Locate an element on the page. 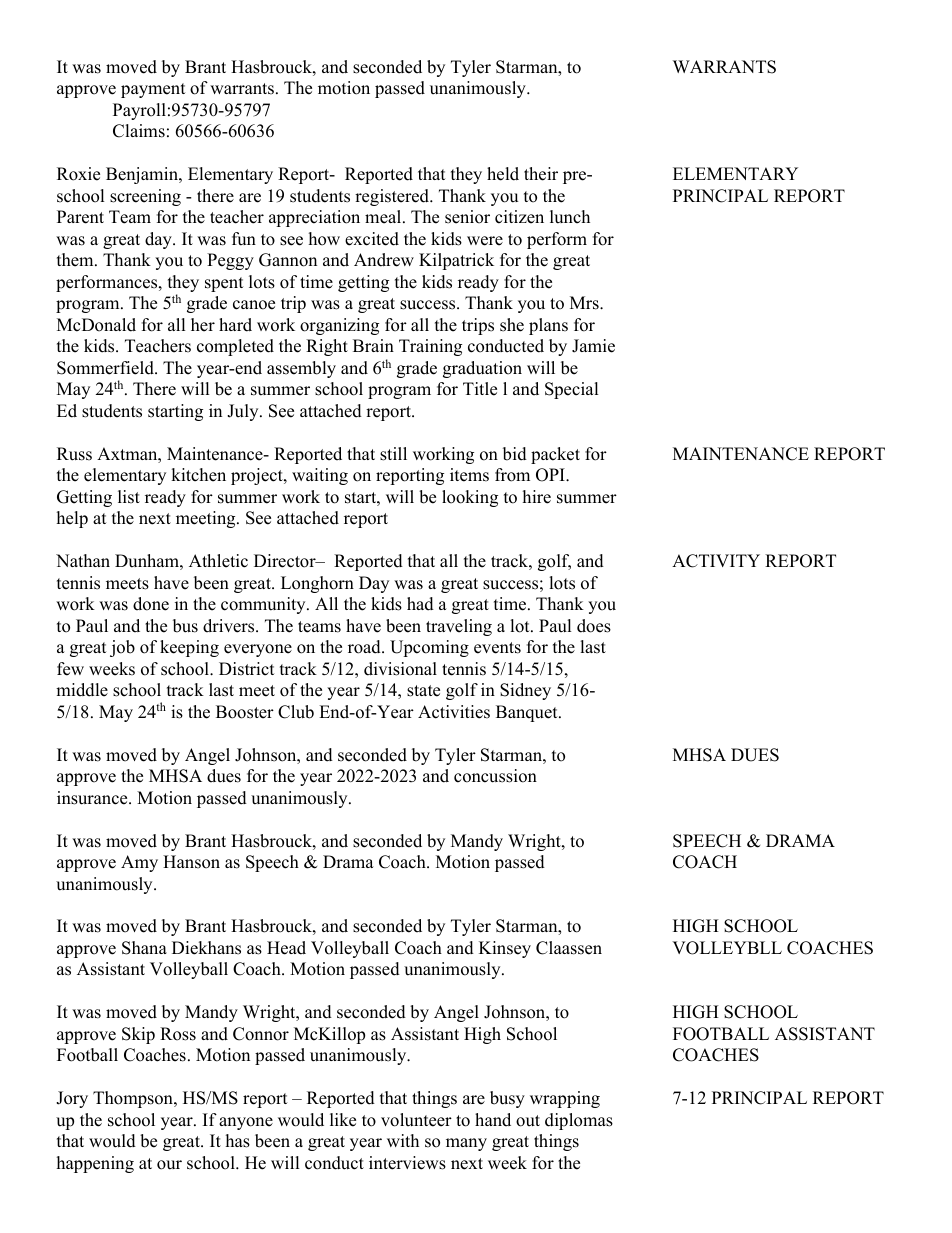 The height and width of the page is (1233, 952). does is located at coordinates (594, 626).
